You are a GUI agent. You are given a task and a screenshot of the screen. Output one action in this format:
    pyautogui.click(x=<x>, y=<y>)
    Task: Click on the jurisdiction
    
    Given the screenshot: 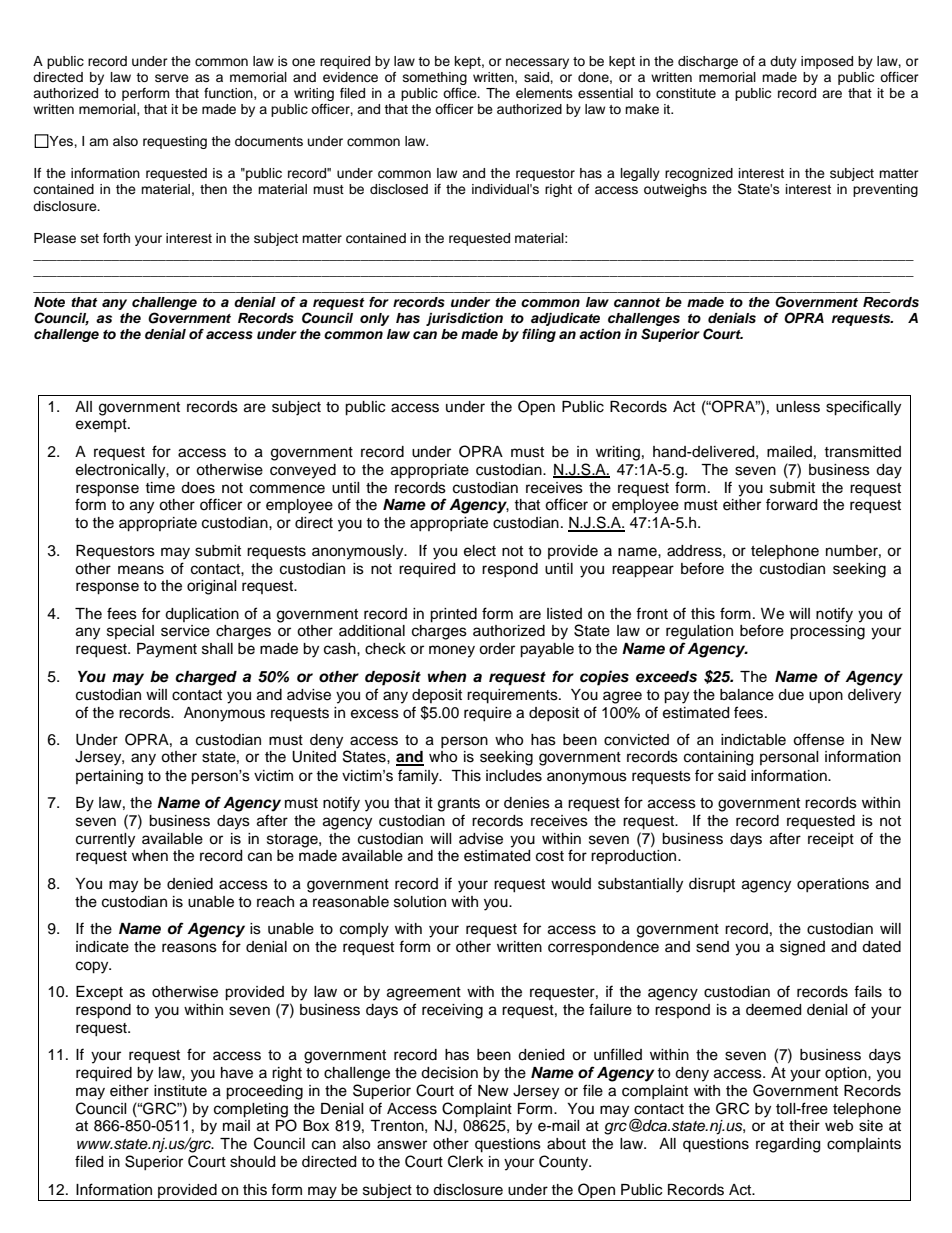 What is the action you would take?
    pyautogui.click(x=464, y=319)
